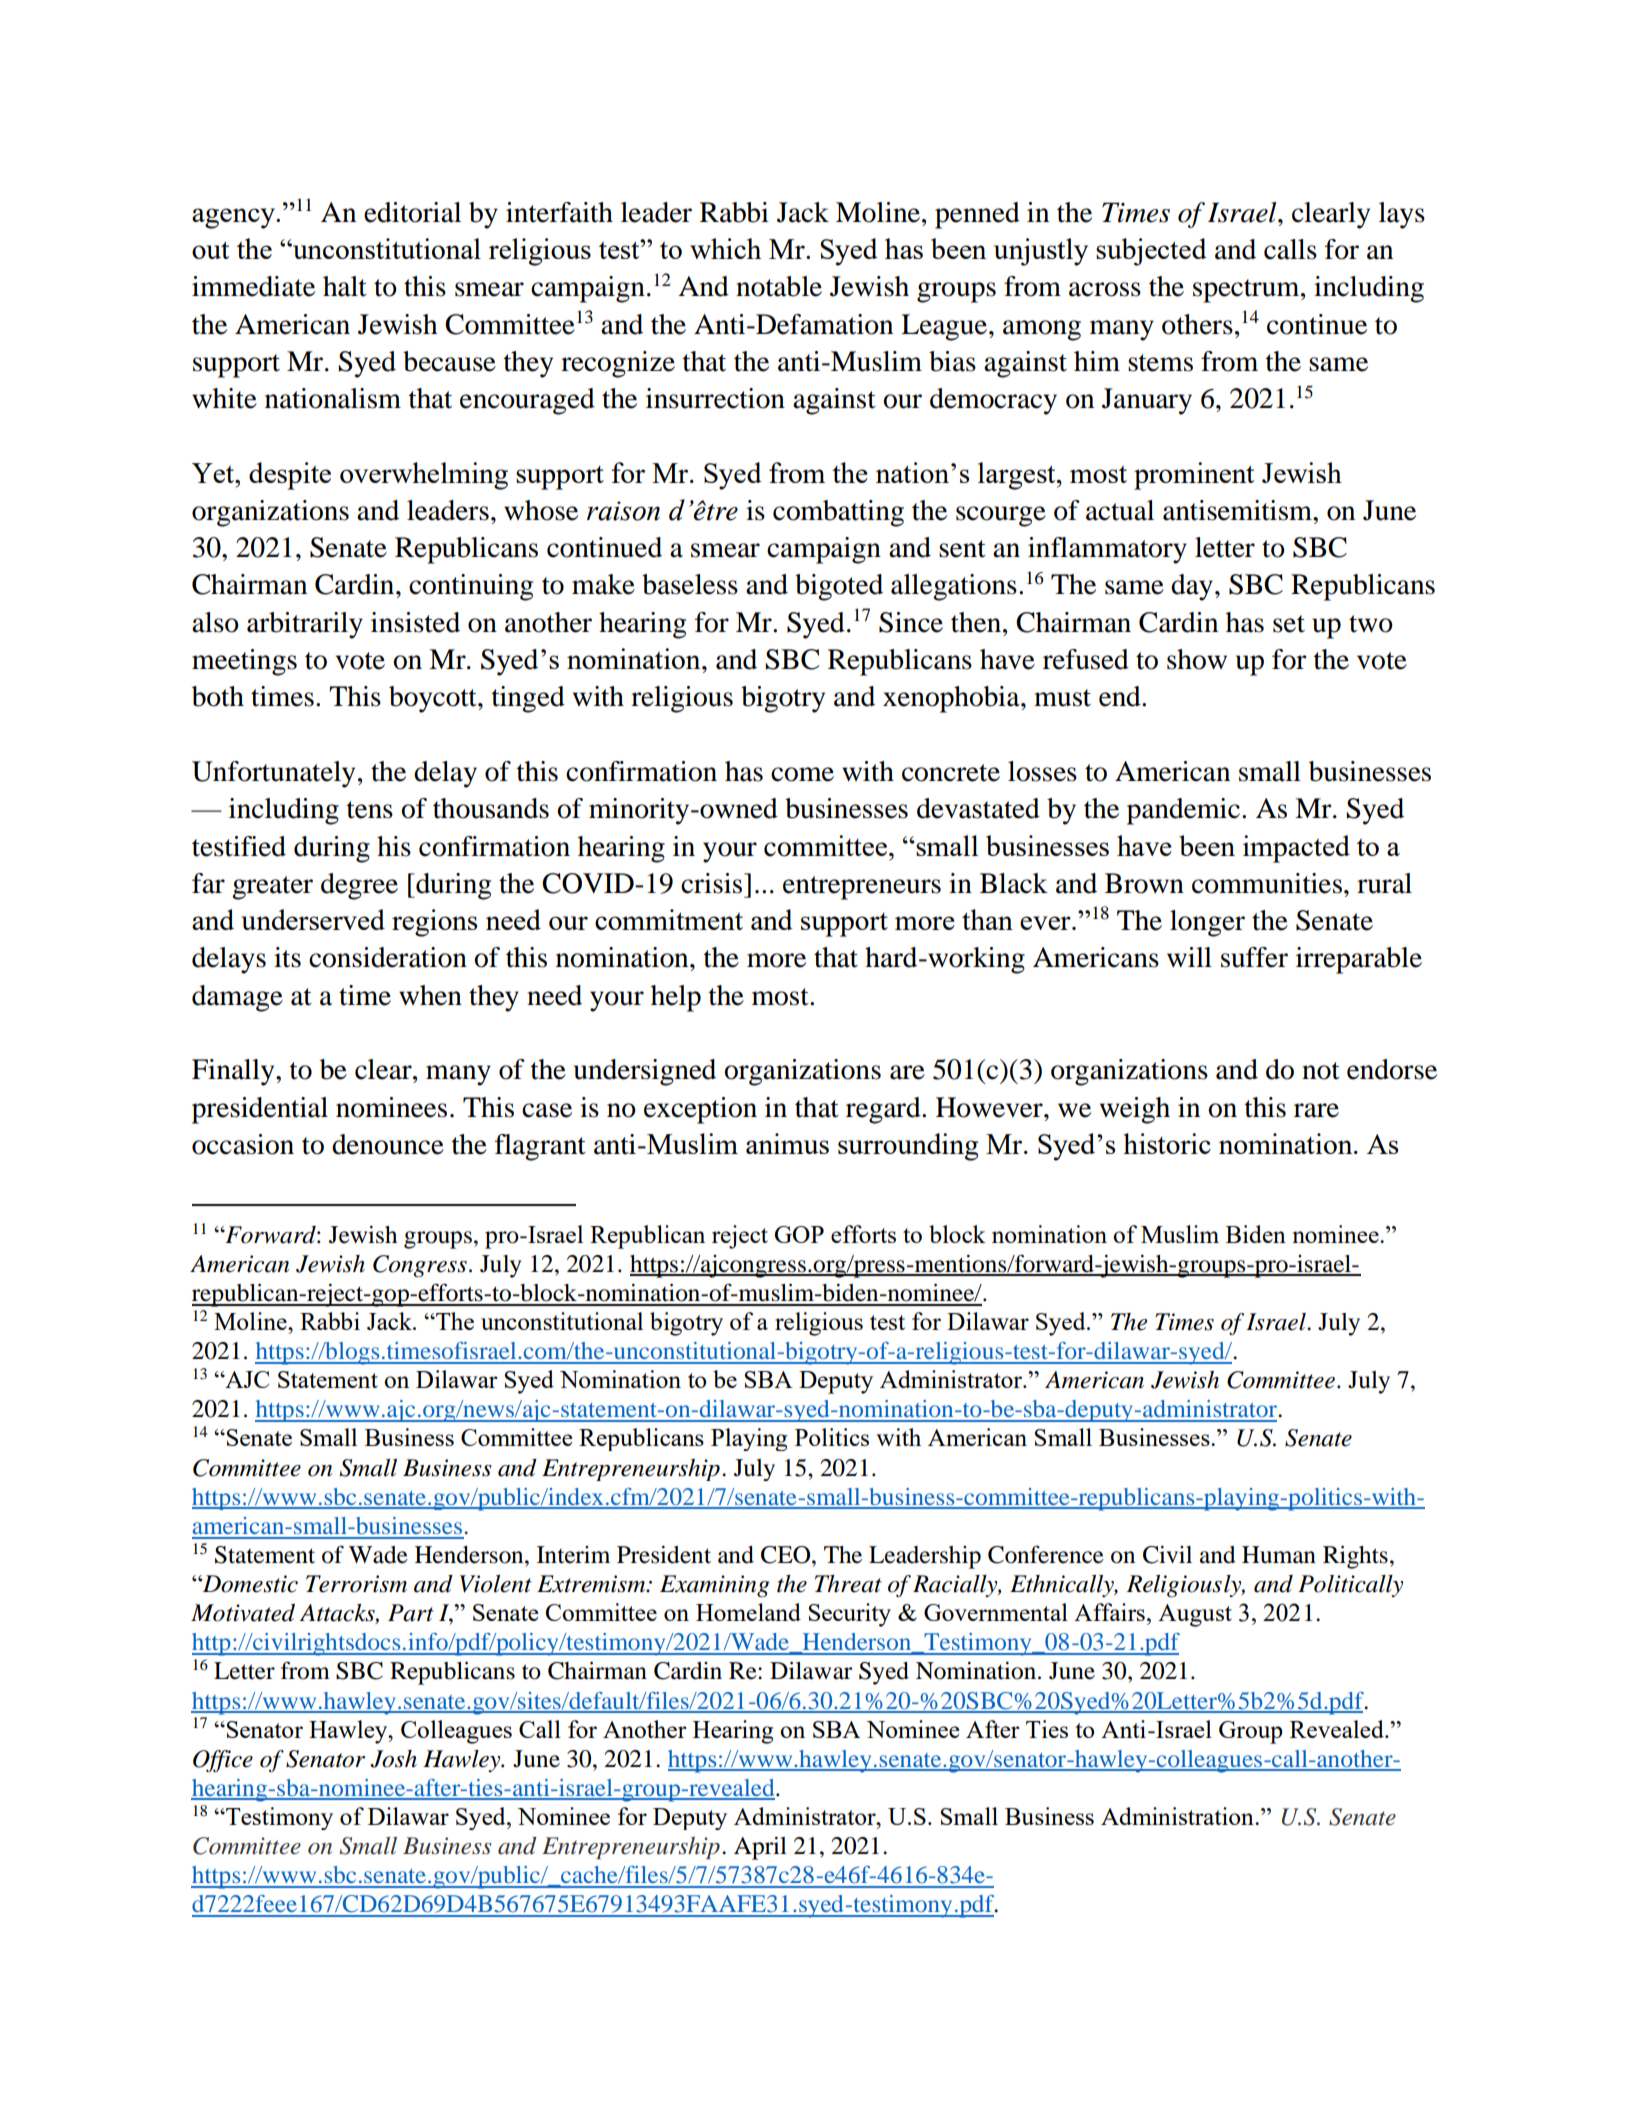 The width and height of the page is (1630, 2109). Describe the element at coordinates (345, 286) in the page. I see `halt` at that location.
